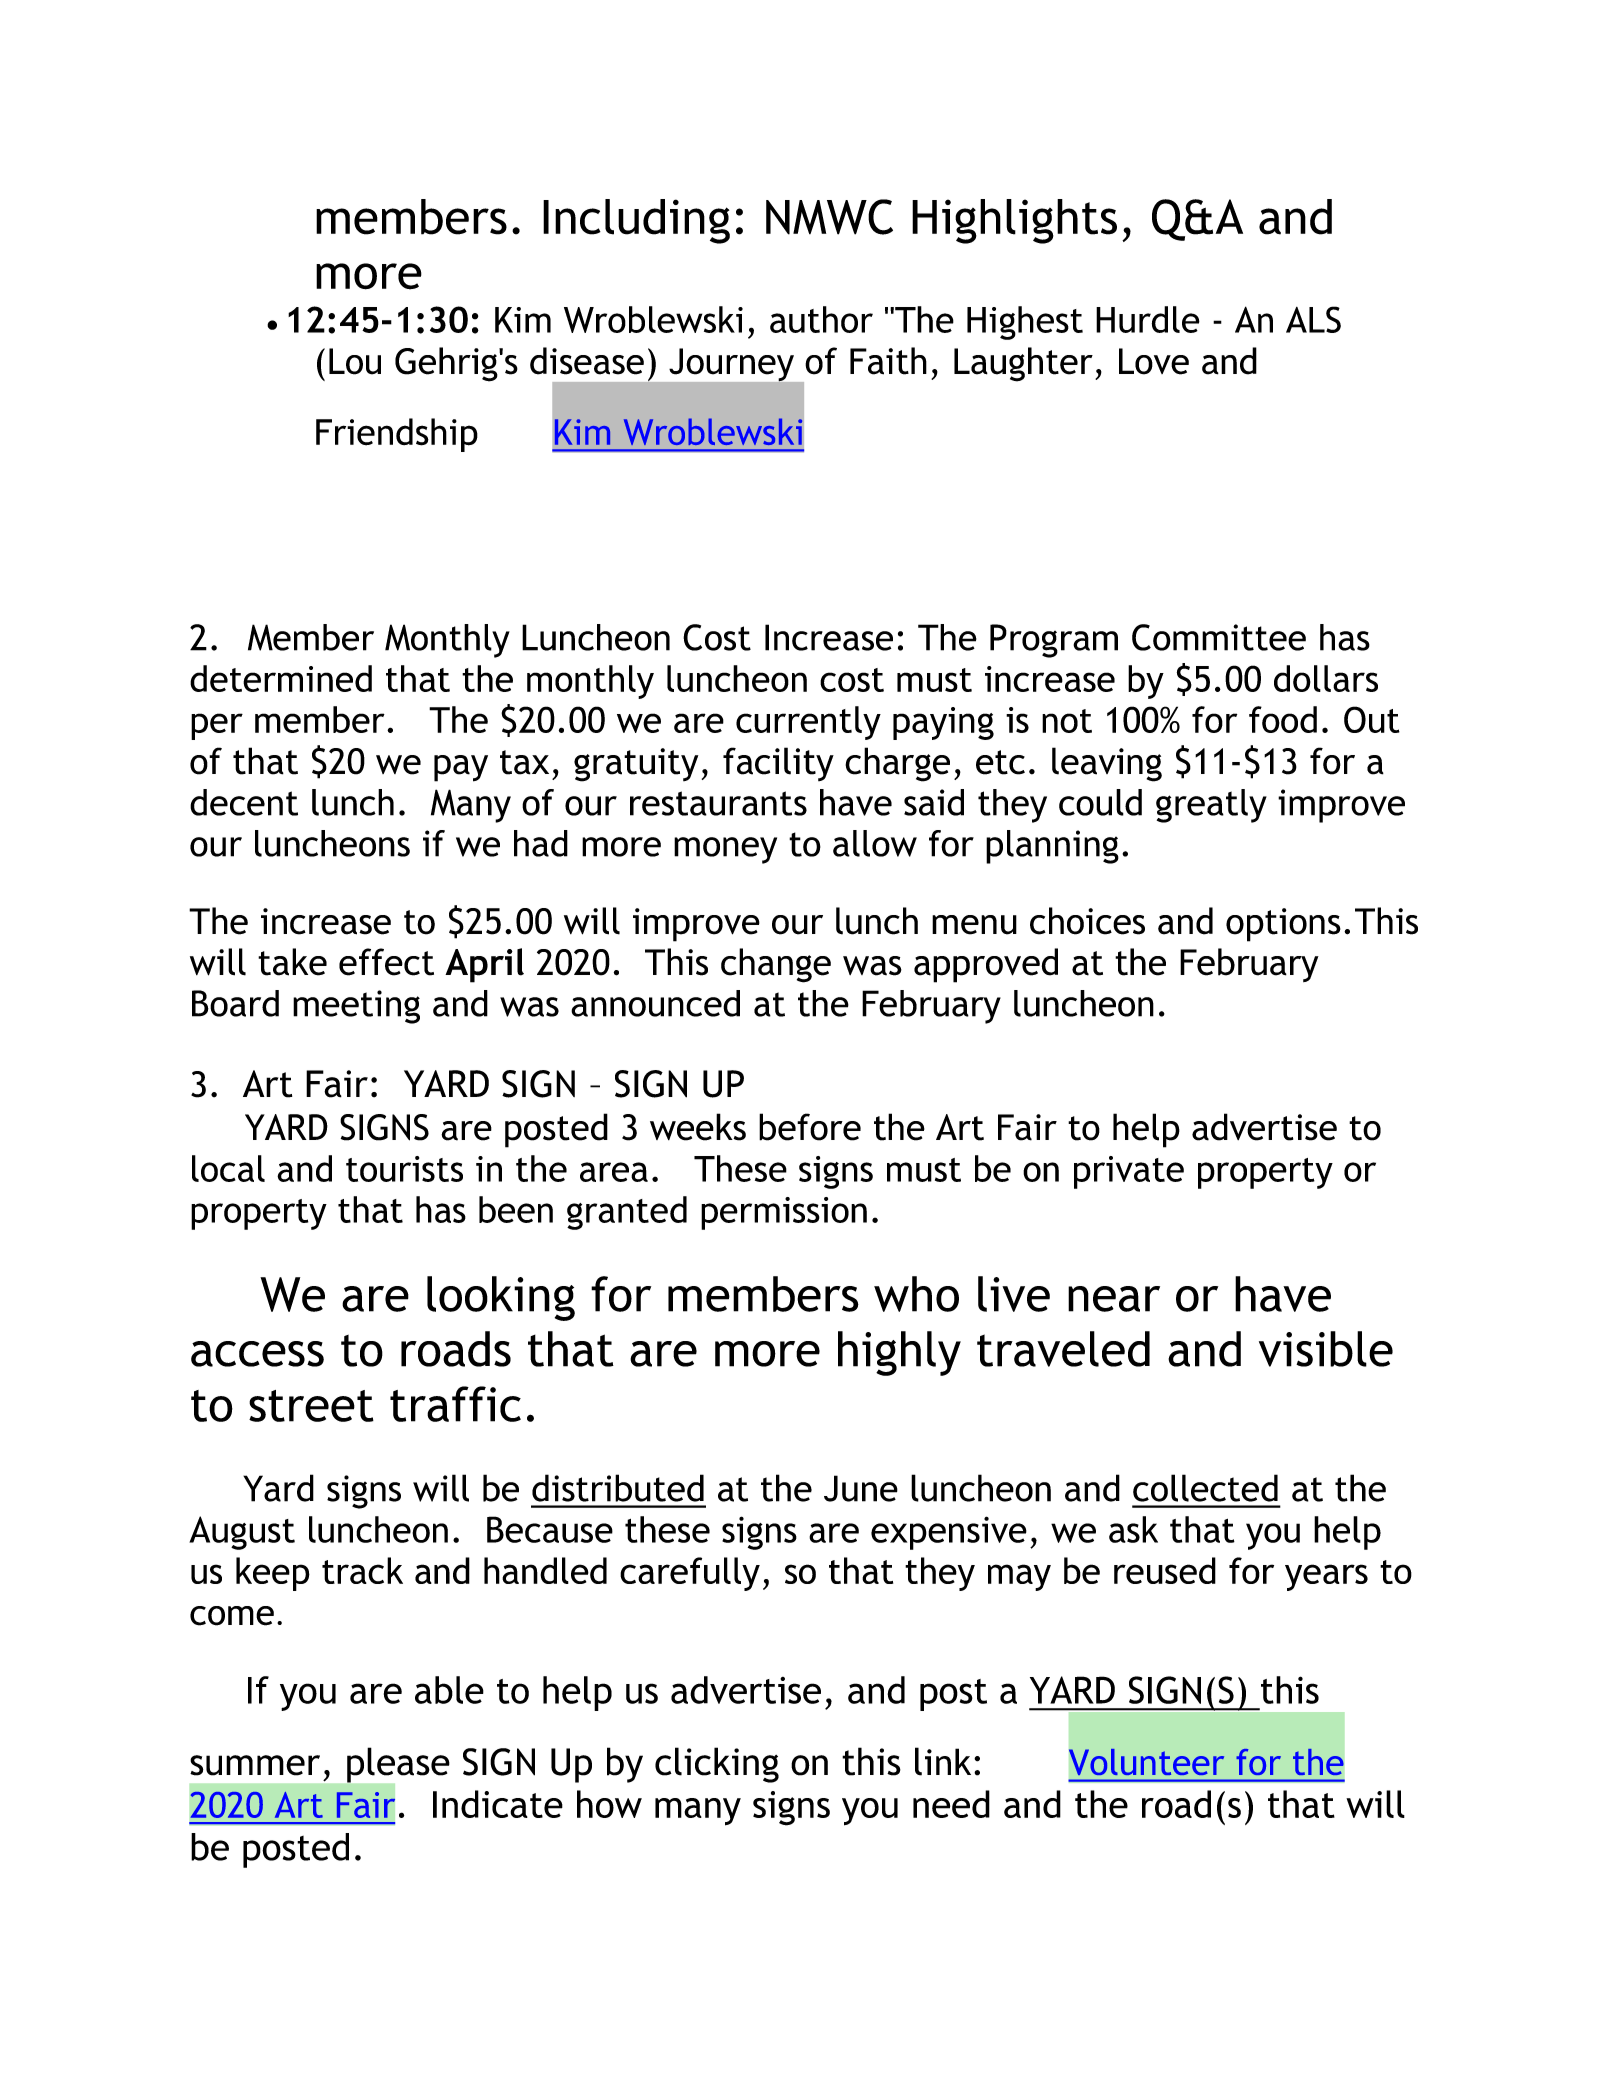  I want to click on author, so click(821, 319).
